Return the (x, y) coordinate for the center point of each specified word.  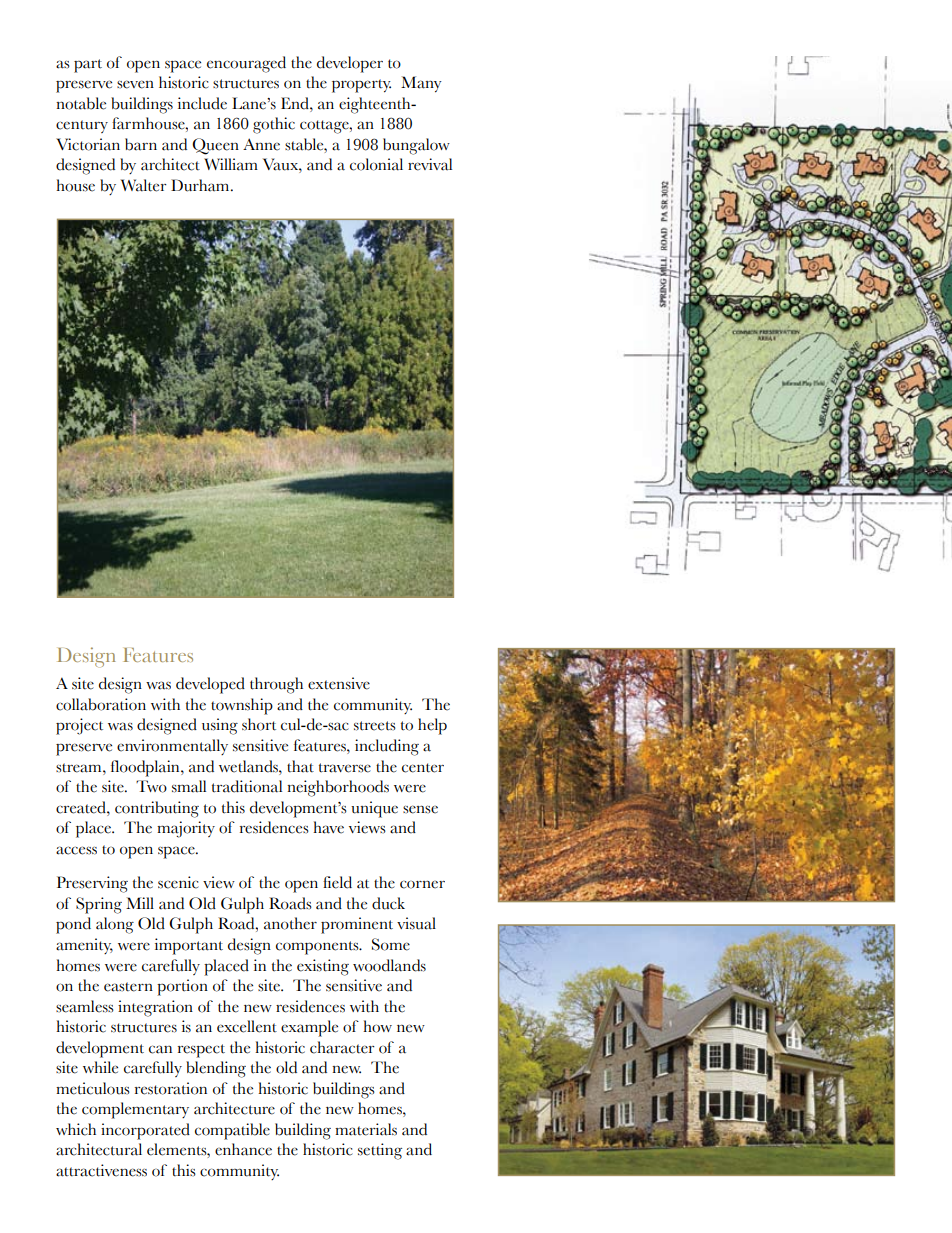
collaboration (101, 704)
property (361, 86)
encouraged (246, 64)
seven (135, 84)
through (276, 685)
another (290, 923)
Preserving (92, 884)
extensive (339, 683)
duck (388, 903)
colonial (376, 164)
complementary (135, 1110)
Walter (144, 185)
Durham (201, 185)
